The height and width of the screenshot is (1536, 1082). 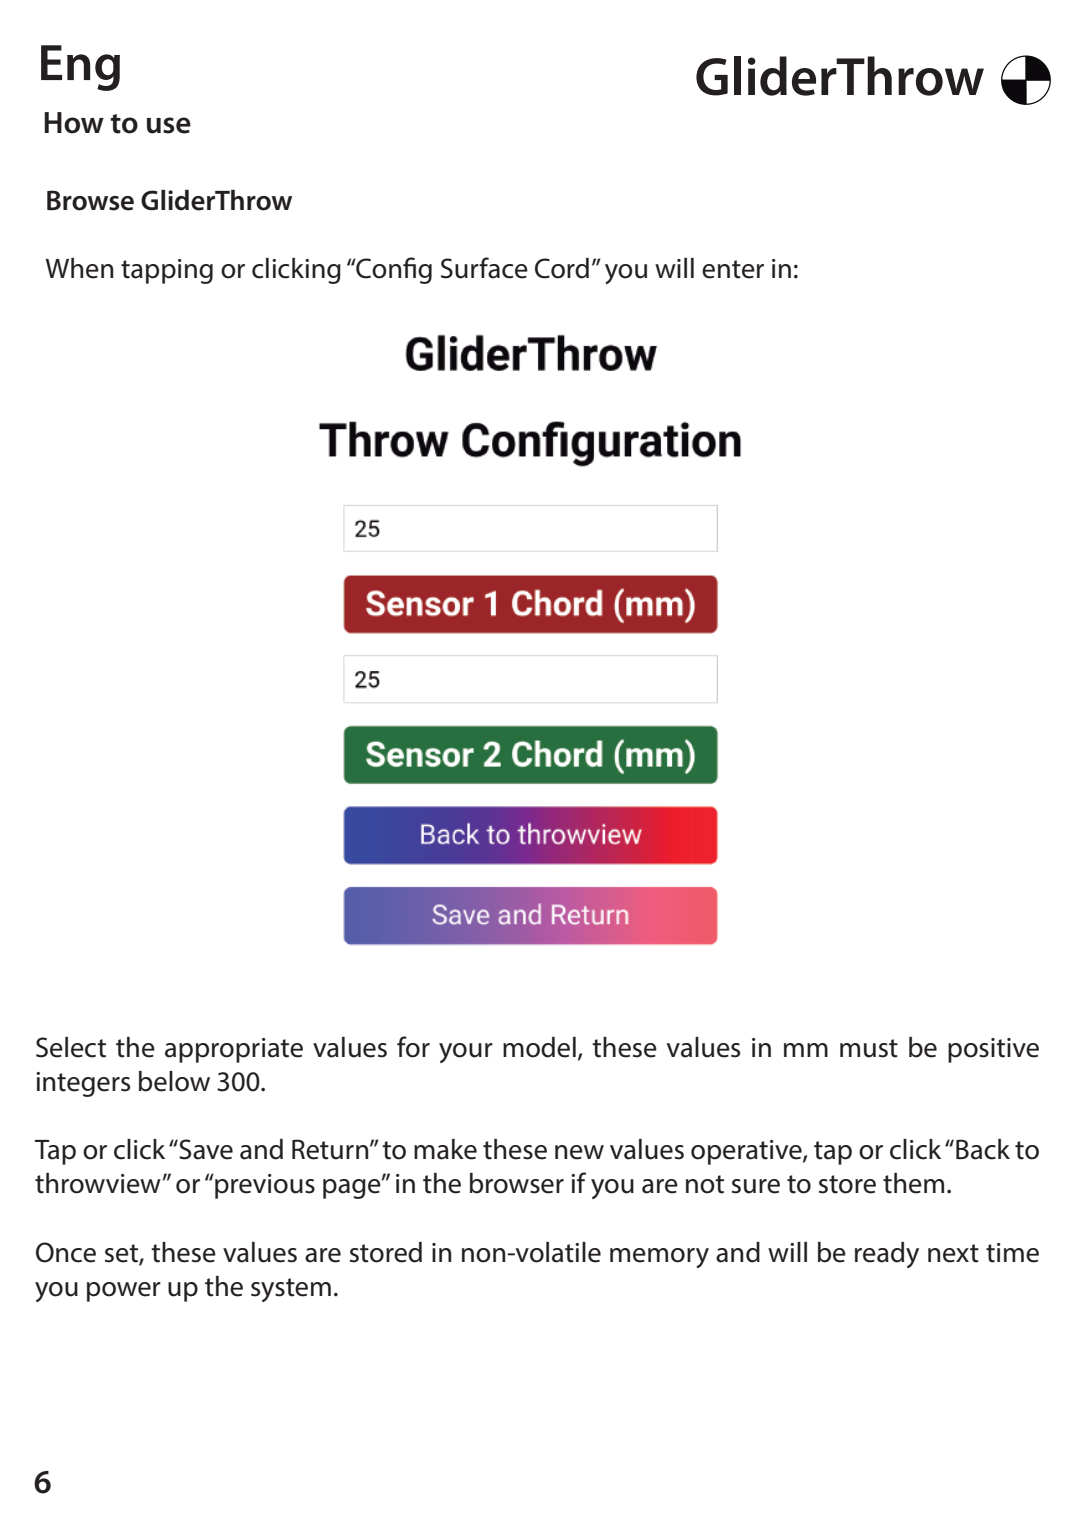 What do you see at coordinates (562, 268) in the screenshot?
I see `Cord` at bounding box center [562, 268].
